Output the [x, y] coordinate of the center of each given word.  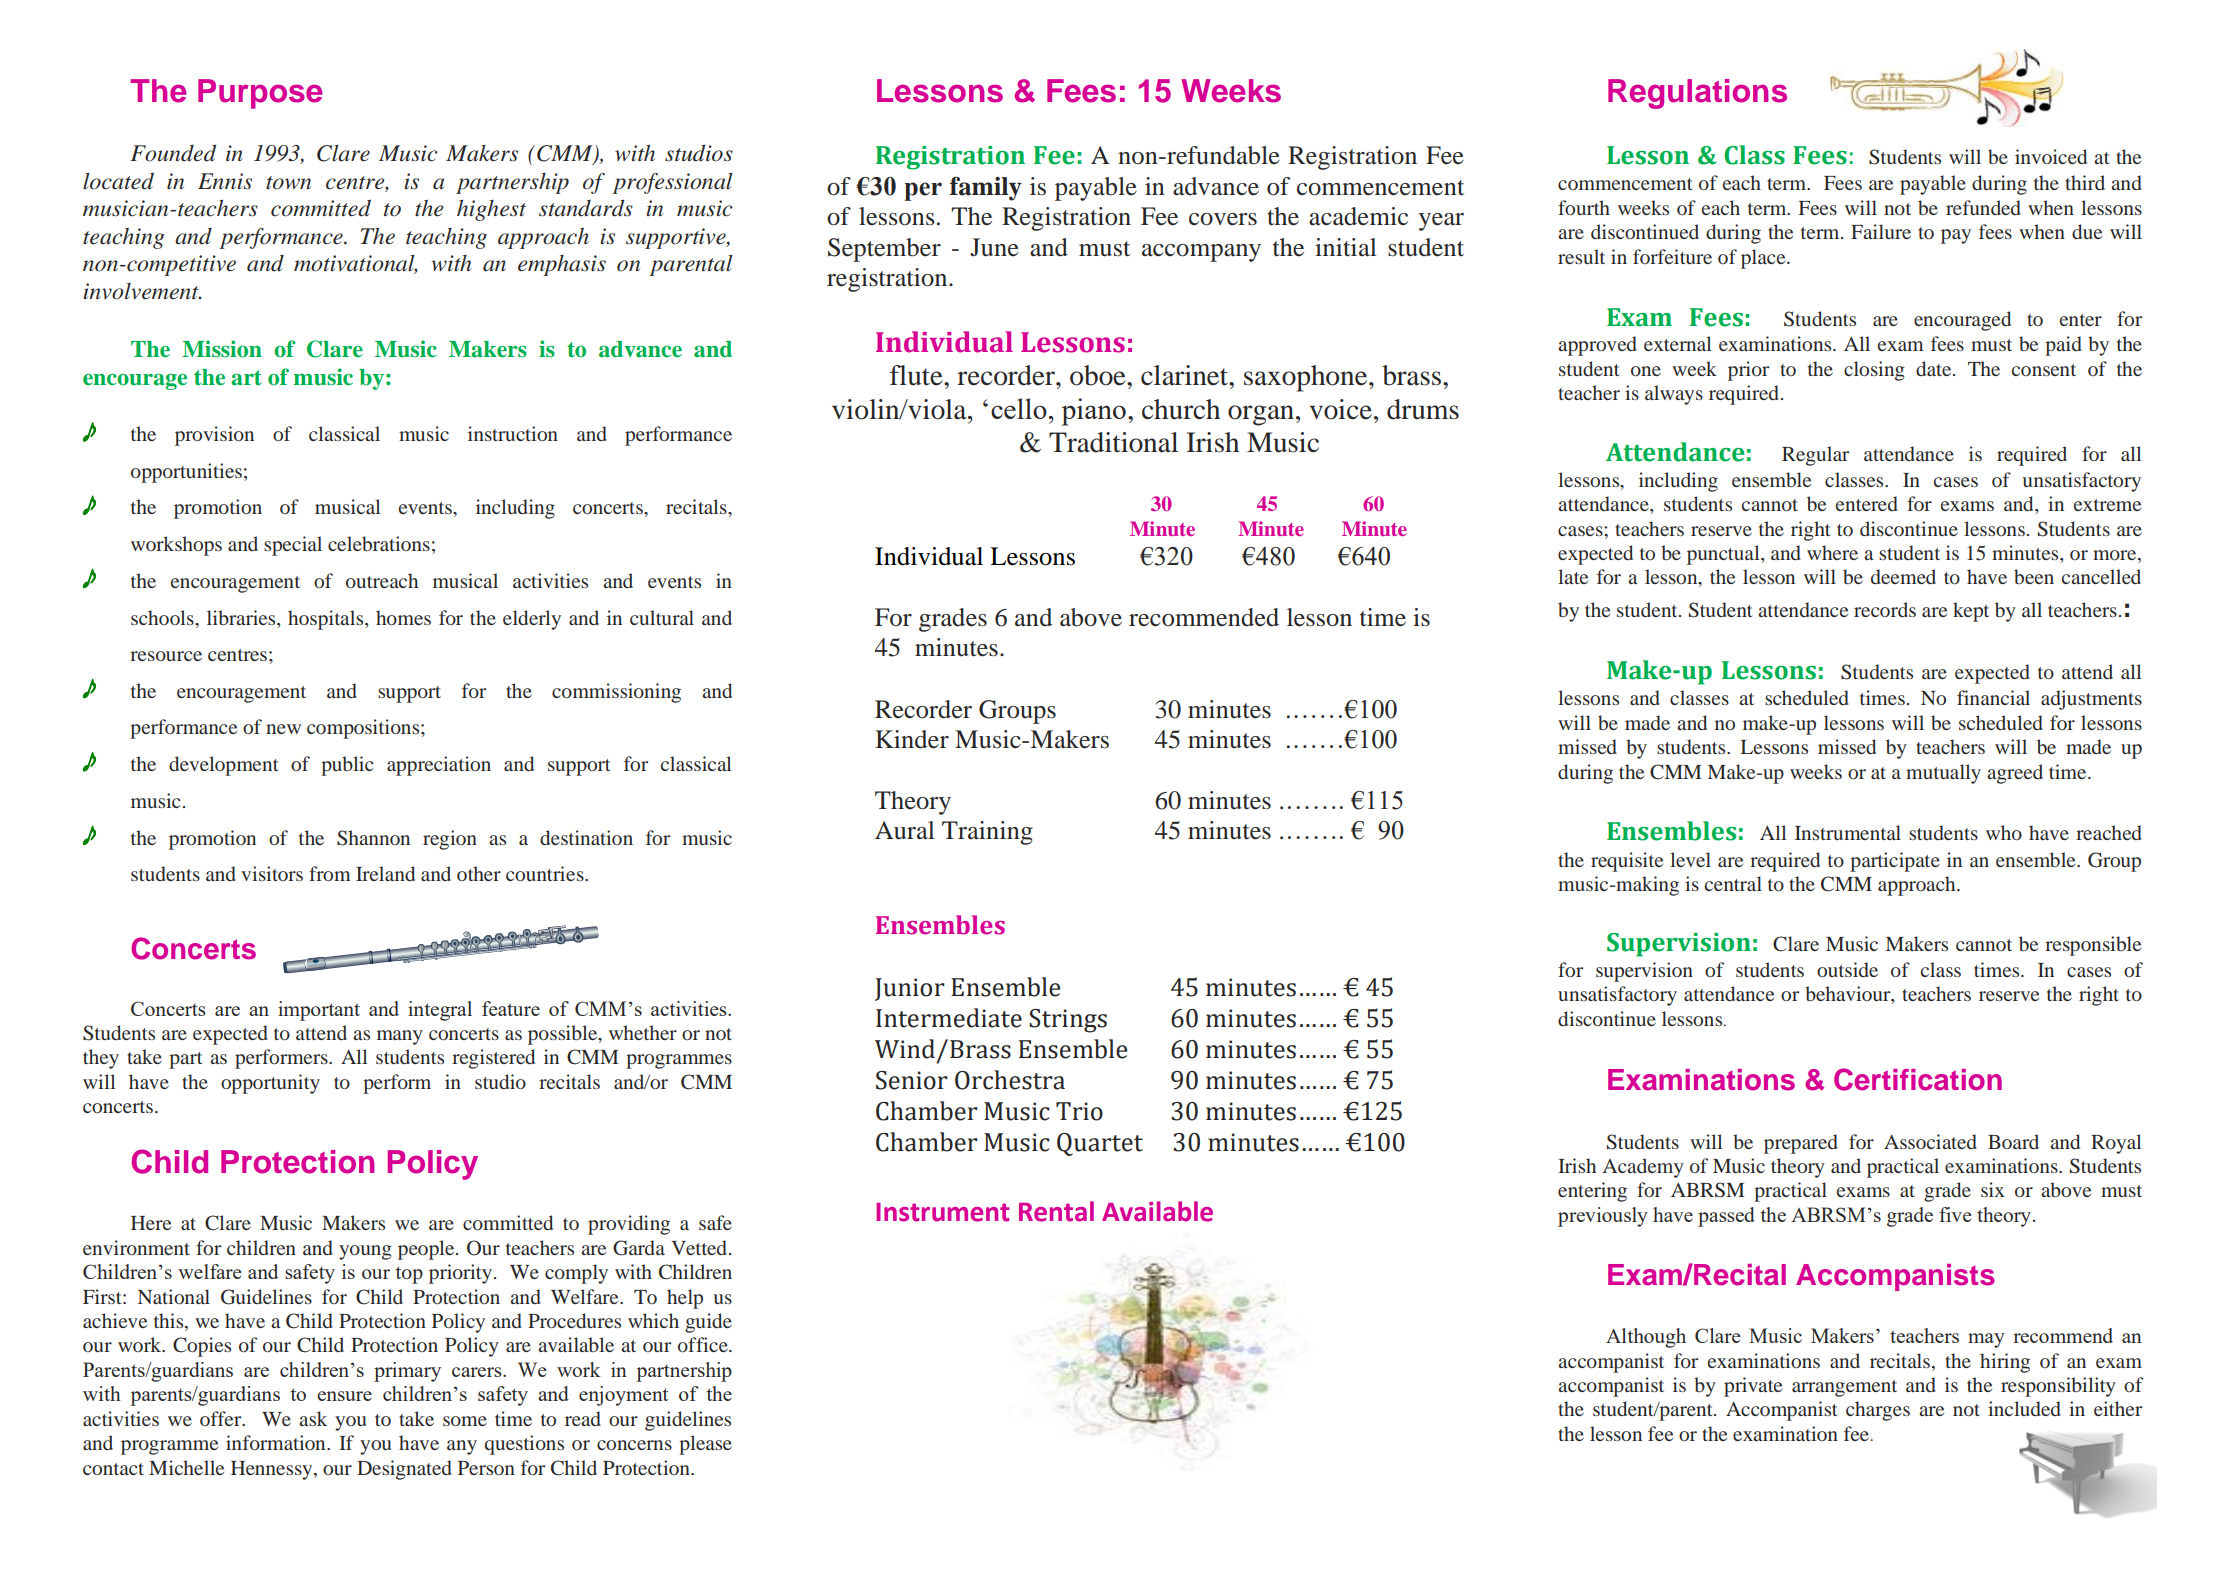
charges [1878, 1411]
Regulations [1697, 94]
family [986, 188]
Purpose [260, 94]
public [347, 766]
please [705, 1445]
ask [313, 1418]
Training [987, 833]
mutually [1943, 774]
